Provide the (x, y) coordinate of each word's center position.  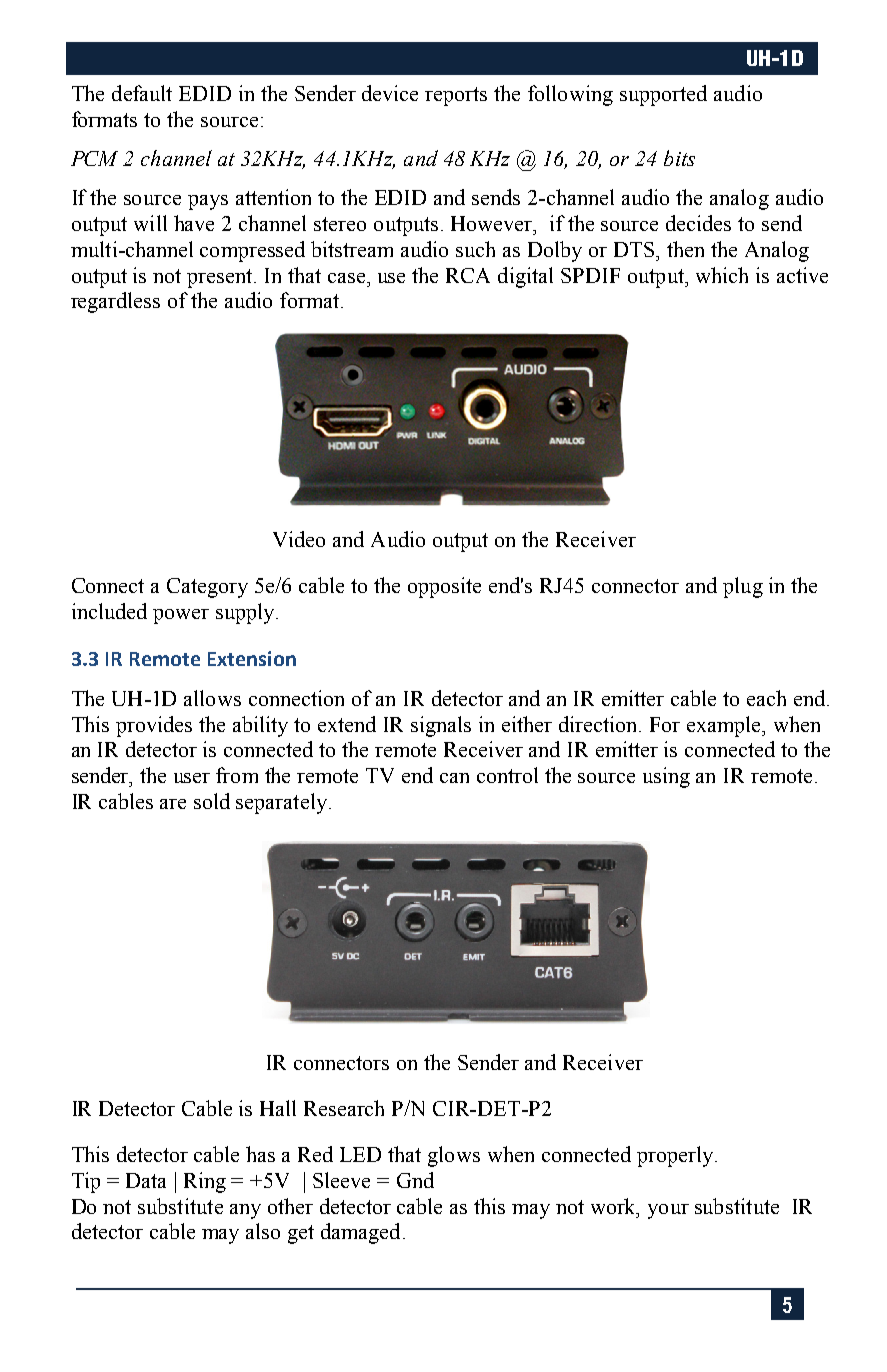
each (766, 698)
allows (212, 698)
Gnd (415, 1180)
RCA (468, 275)
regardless (115, 302)
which (722, 275)
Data (146, 1180)
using (666, 777)
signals (441, 726)
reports (456, 96)
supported (663, 95)
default (142, 93)
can (454, 778)
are (173, 804)
